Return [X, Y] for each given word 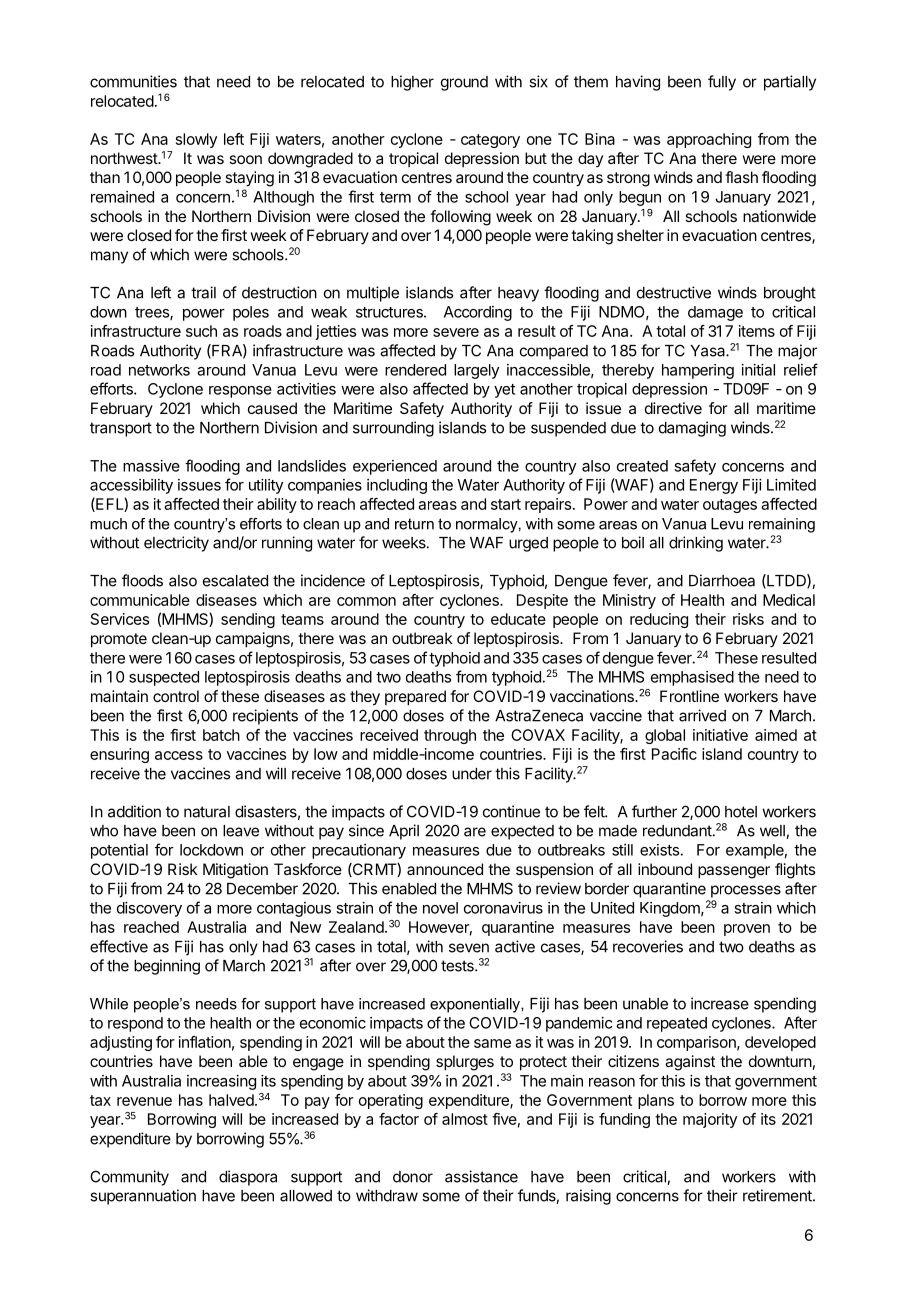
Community [129, 1178]
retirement [778, 1195]
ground [464, 83]
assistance [481, 1176]
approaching [709, 140]
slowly [196, 140]
